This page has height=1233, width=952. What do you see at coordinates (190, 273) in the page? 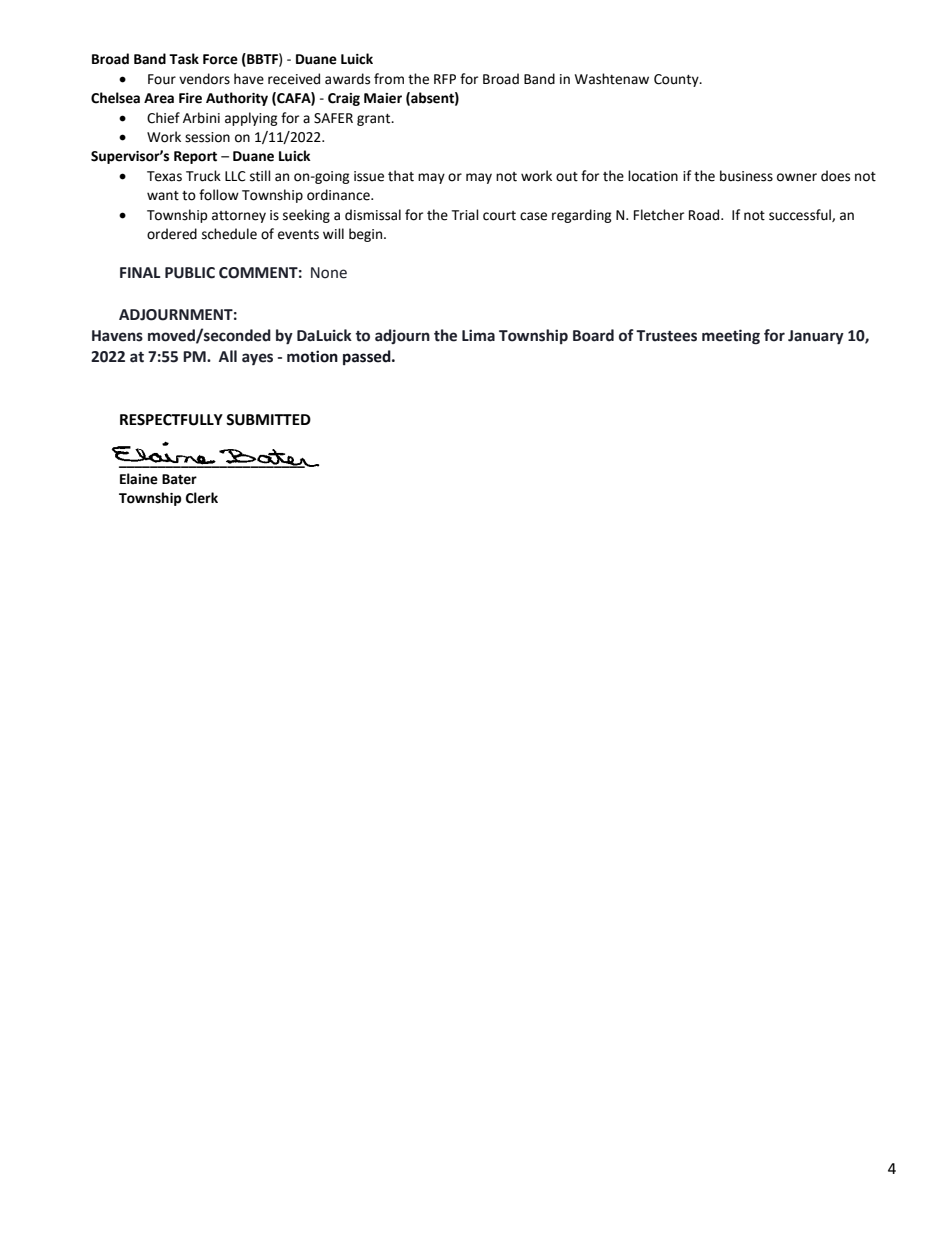
I see `PUBLIC` at bounding box center [190, 273].
